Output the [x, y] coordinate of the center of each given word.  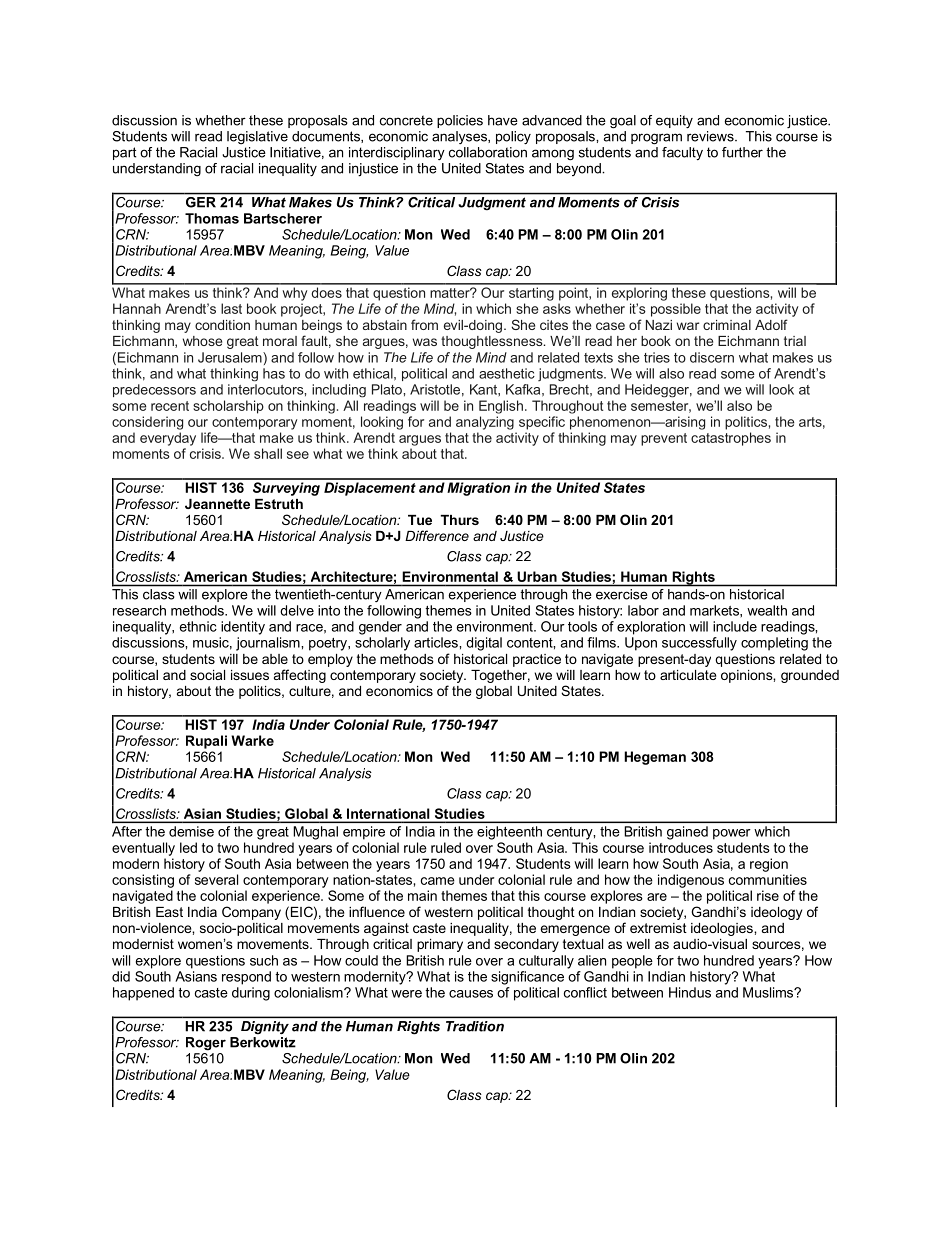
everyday [168, 439]
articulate [688, 675]
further [742, 152]
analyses [460, 137]
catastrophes [731, 439]
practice [537, 660]
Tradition [475, 1026]
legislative [257, 138]
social [207, 675]
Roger [206, 1044]
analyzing [485, 423]
